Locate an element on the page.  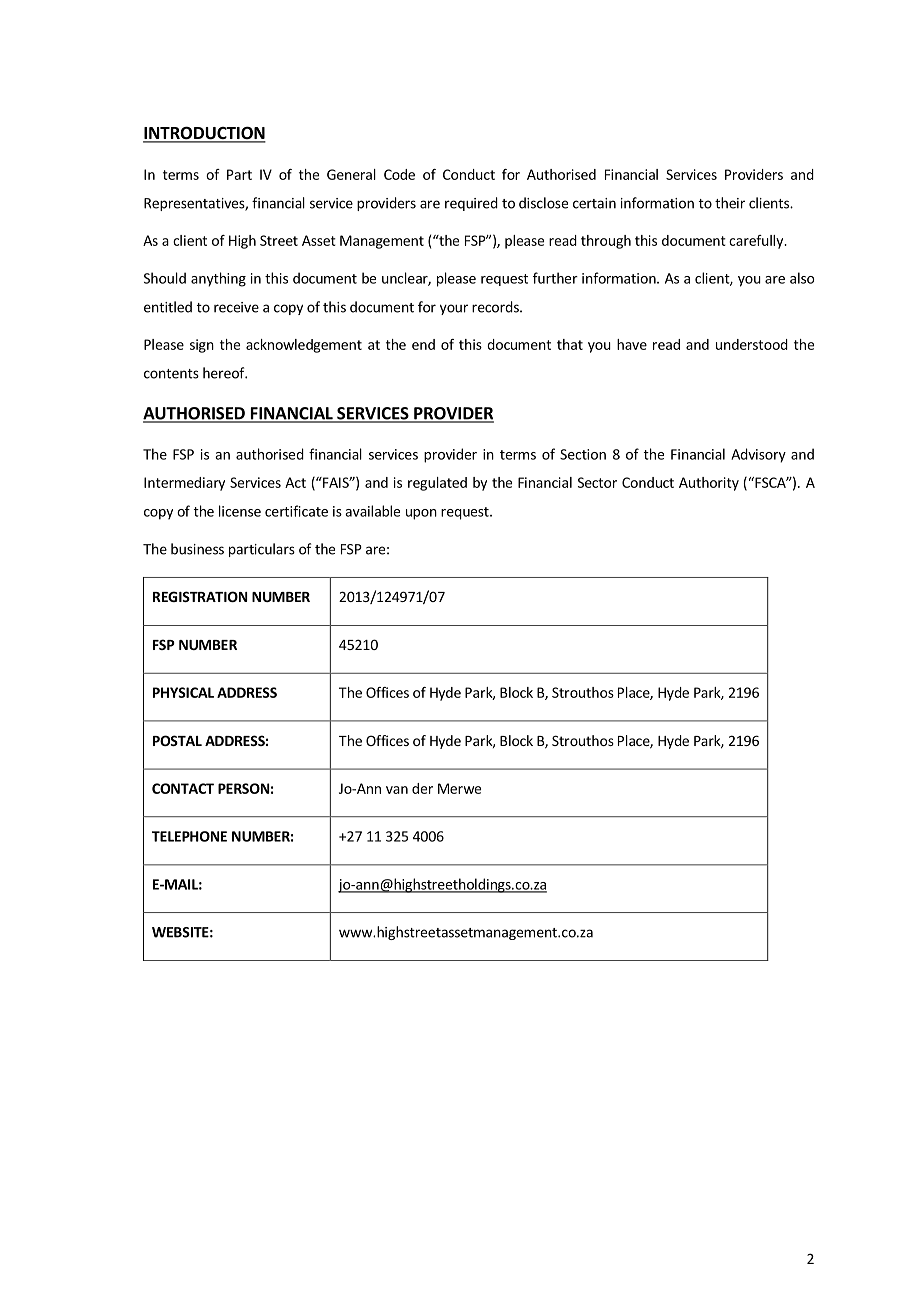
PERSON is located at coordinates (243, 788).
